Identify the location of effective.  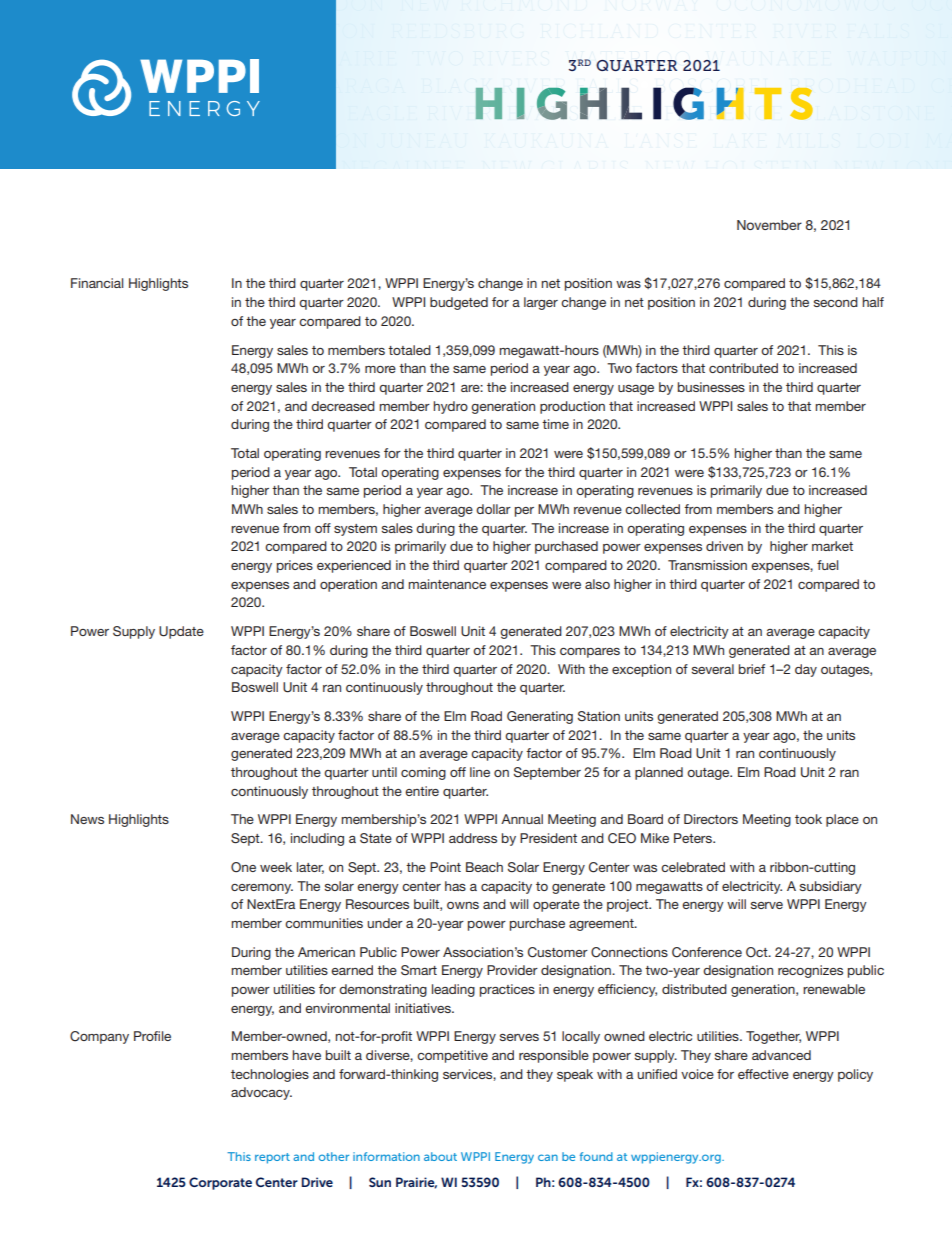
(763, 1074).
